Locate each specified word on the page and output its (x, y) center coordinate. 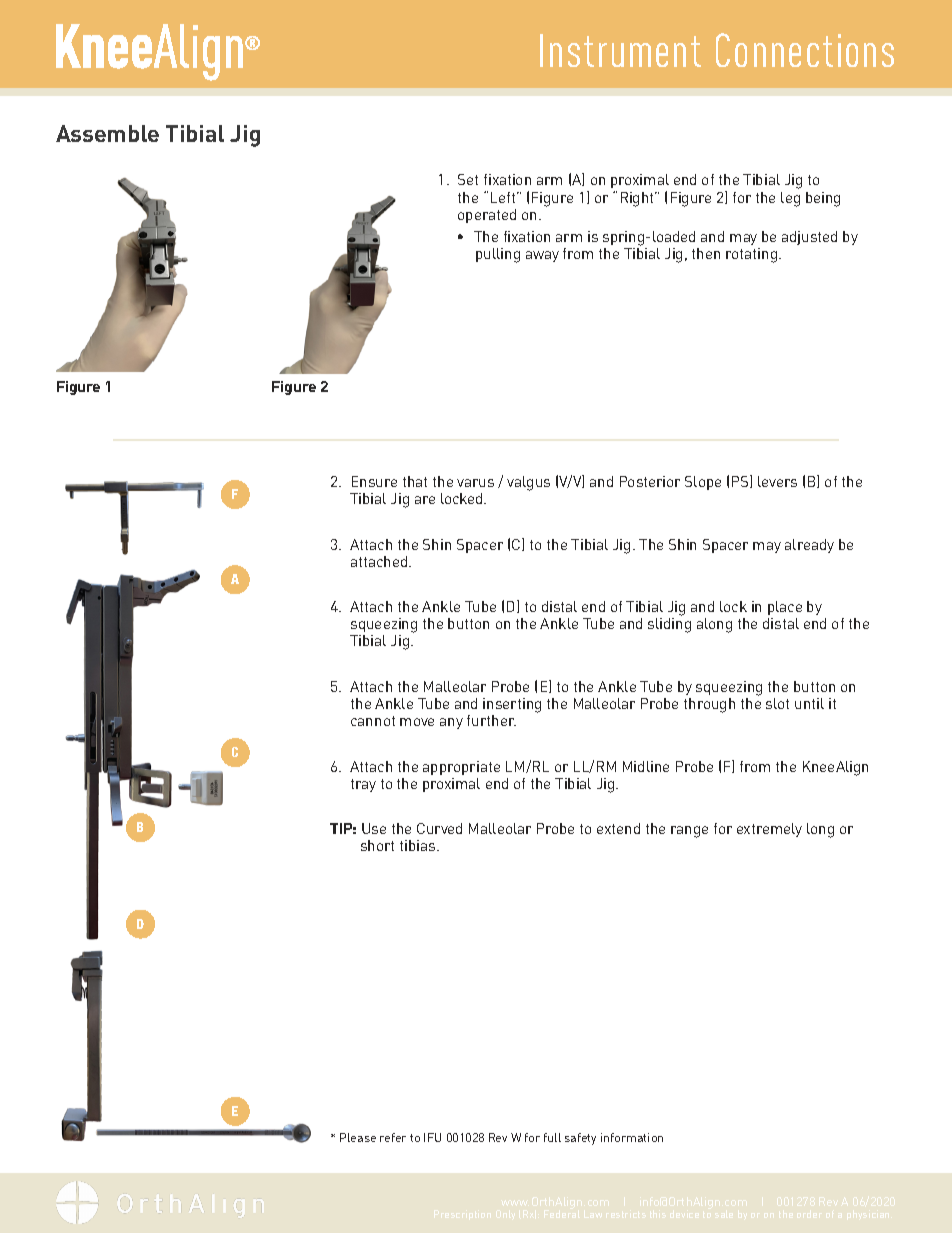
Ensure (374, 481)
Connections (805, 50)
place (785, 608)
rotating (753, 255)
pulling (498, 255)
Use (374, 828)
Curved (439, 828)
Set (468, 179)
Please (358, 1137)
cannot (373, 721)
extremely (769, 830)
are (425, 500)
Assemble (107, 133)
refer (393, 1137)
